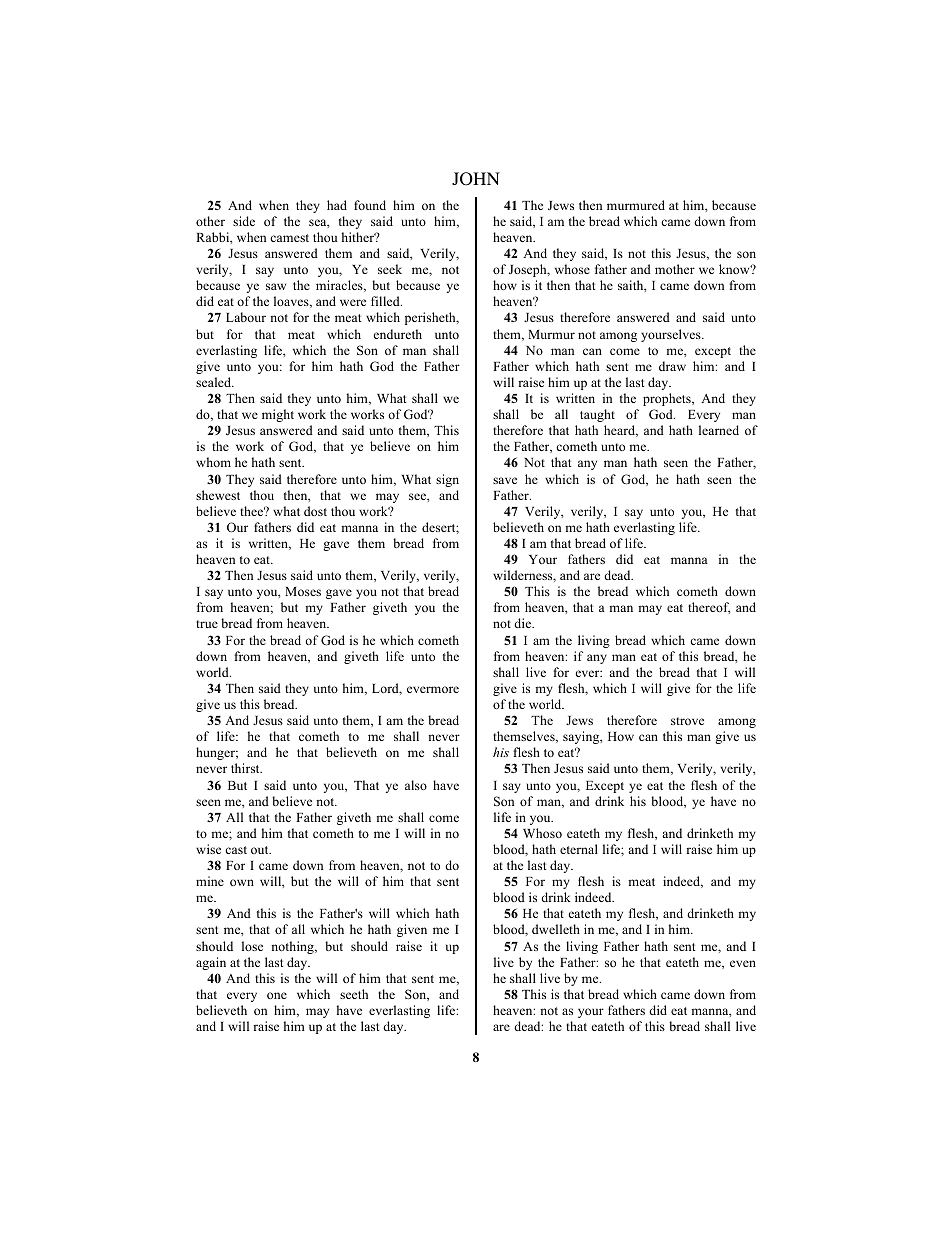 This page has height=1233, width=952. Describe the element at coordinates (246, 768) in the page. I see `thirst` at that location.
